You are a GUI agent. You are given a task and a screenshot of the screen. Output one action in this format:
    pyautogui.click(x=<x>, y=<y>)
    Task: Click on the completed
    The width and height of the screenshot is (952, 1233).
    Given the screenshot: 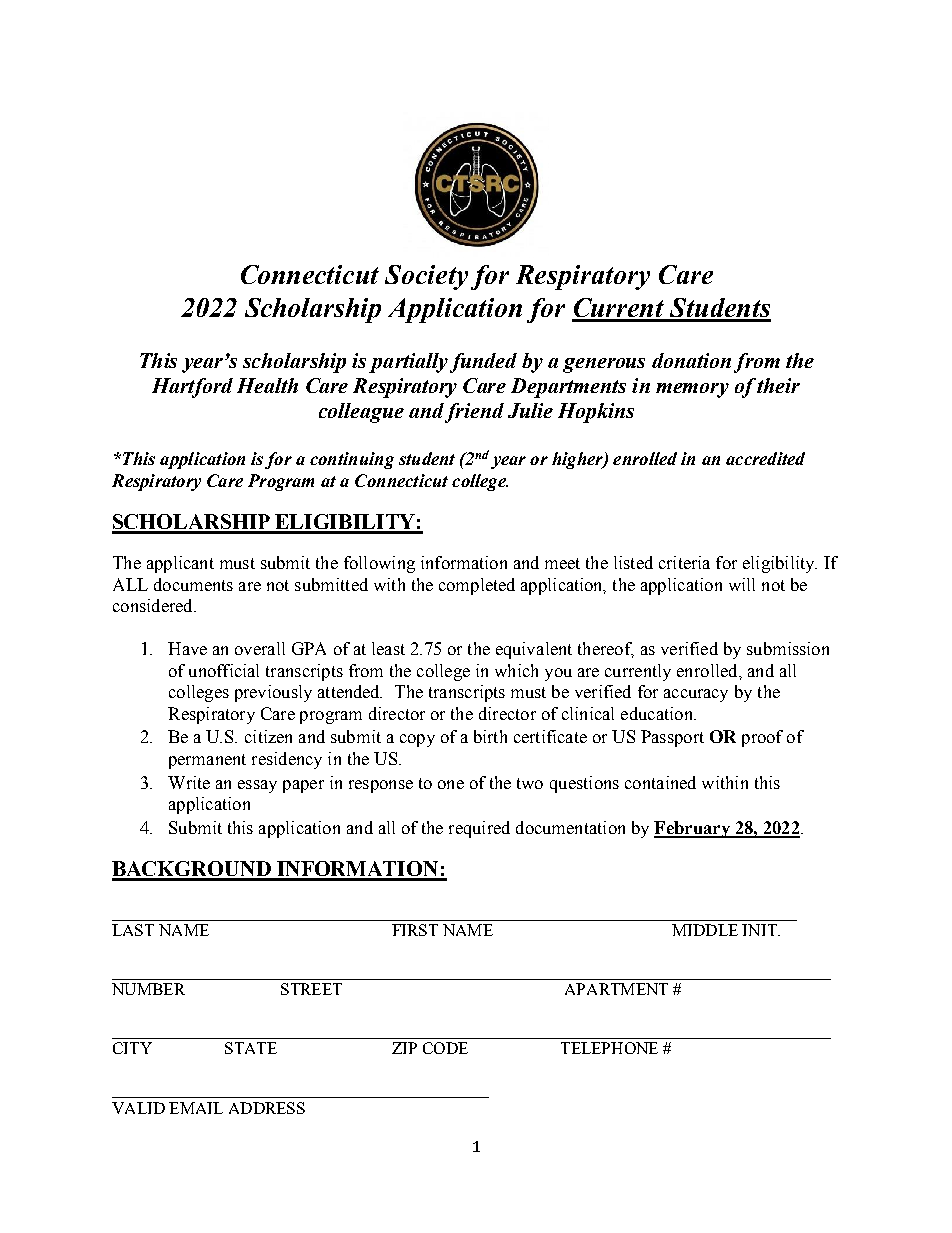 What is the action you would take?
    pyautogui.click(x=477, y=586)
